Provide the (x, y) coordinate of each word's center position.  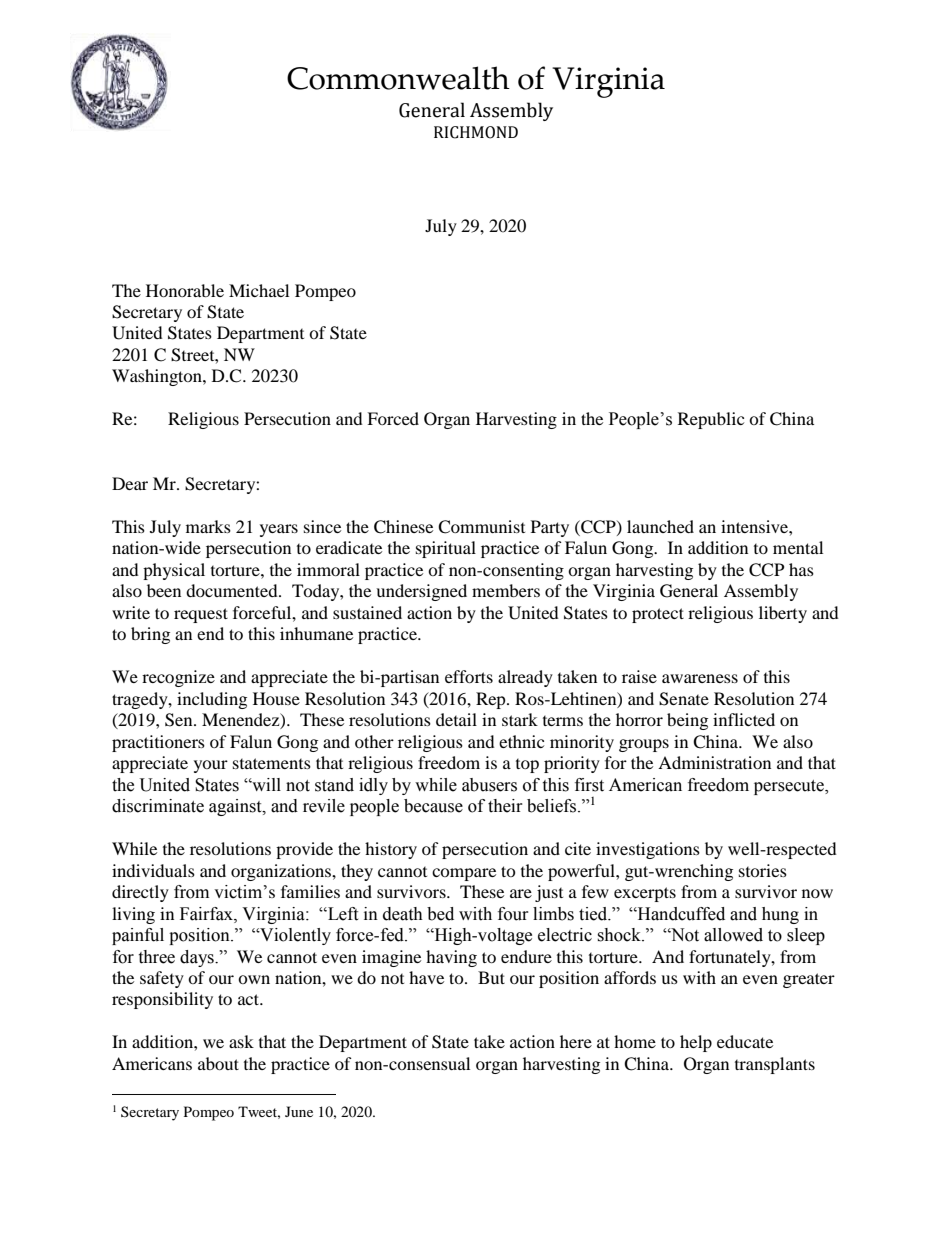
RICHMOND (476, 132)
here (576, 1041)
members (506, 590)
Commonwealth (398, 78)
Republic (711, 420)
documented (233, 590)
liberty (783, 614)
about (218, 1063)
